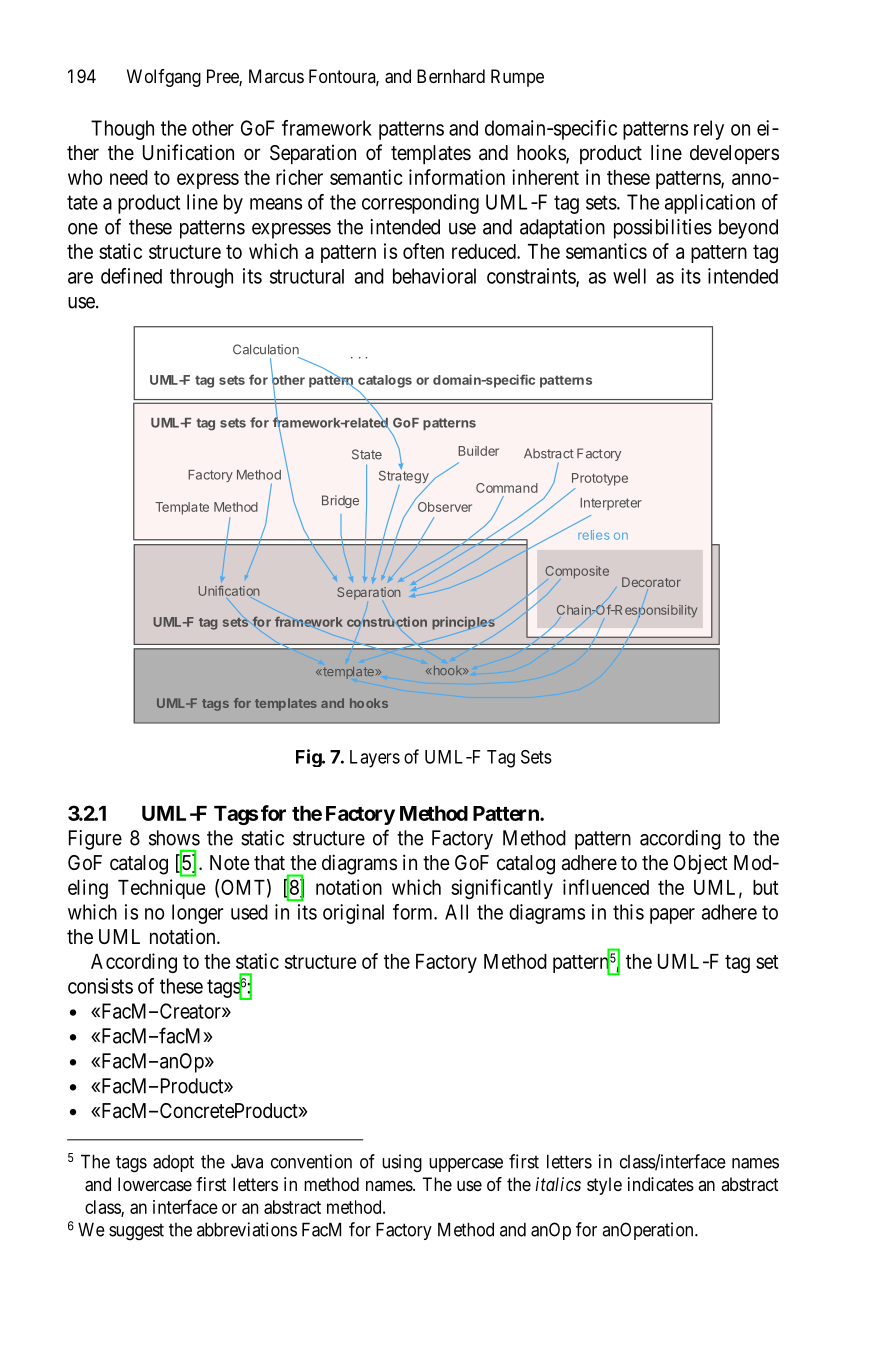 Image resolution: width=886 pixels, height=1372 pixels. Describe the element at coordinates (445, 507) in the document. I see `Observer` at that location.
